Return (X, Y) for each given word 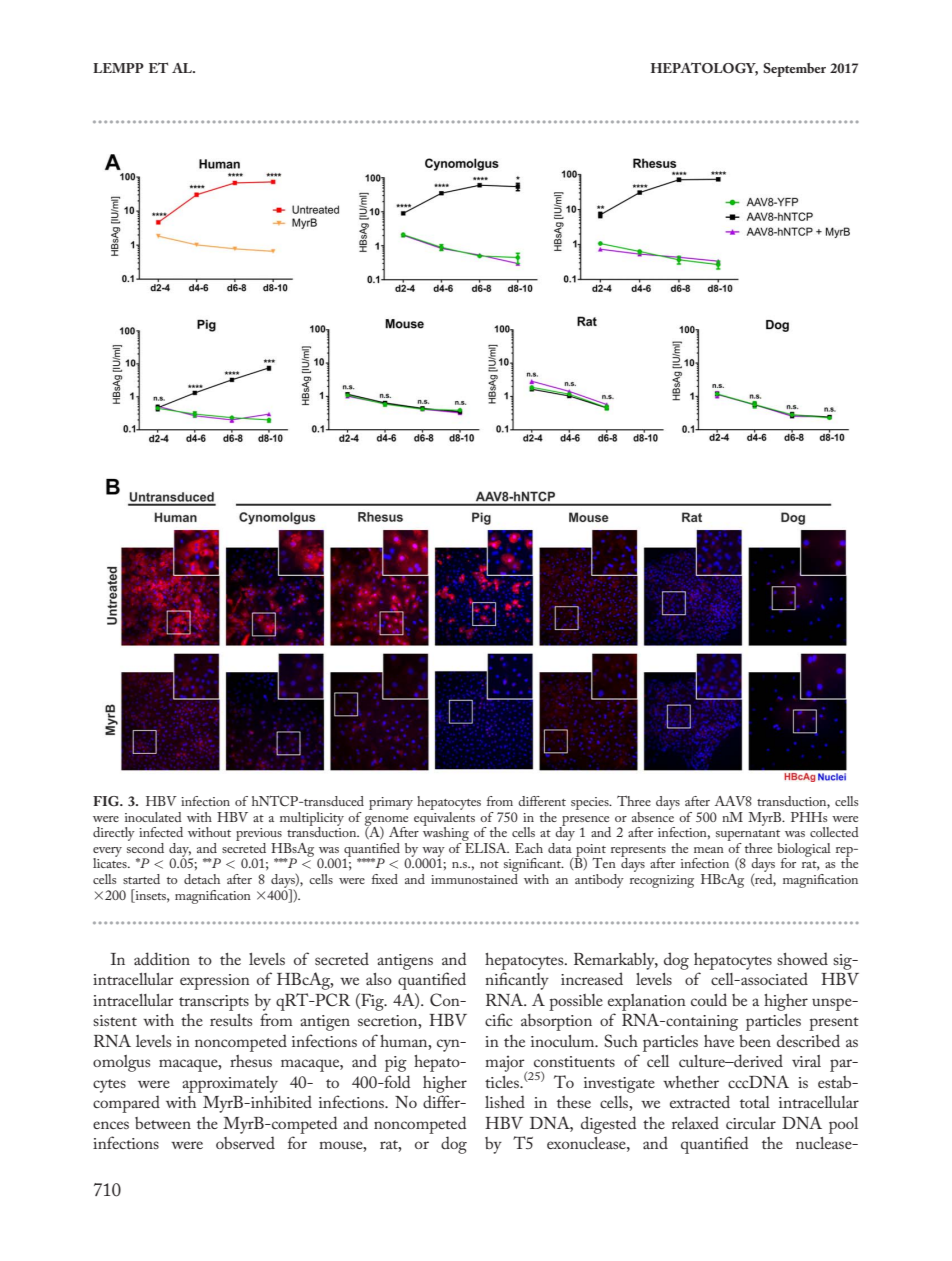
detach (202, 879)
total (755, 1102)
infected (161, 832)
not (489, 864)
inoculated (153, 817)
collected (834, 832)
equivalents (444, 818)
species (591, 803)
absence (653, 815)
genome (386, 822)
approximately (230, 1084)
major (506, 1064)
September (794, 70)
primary (391, 803)
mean (709, 850)
